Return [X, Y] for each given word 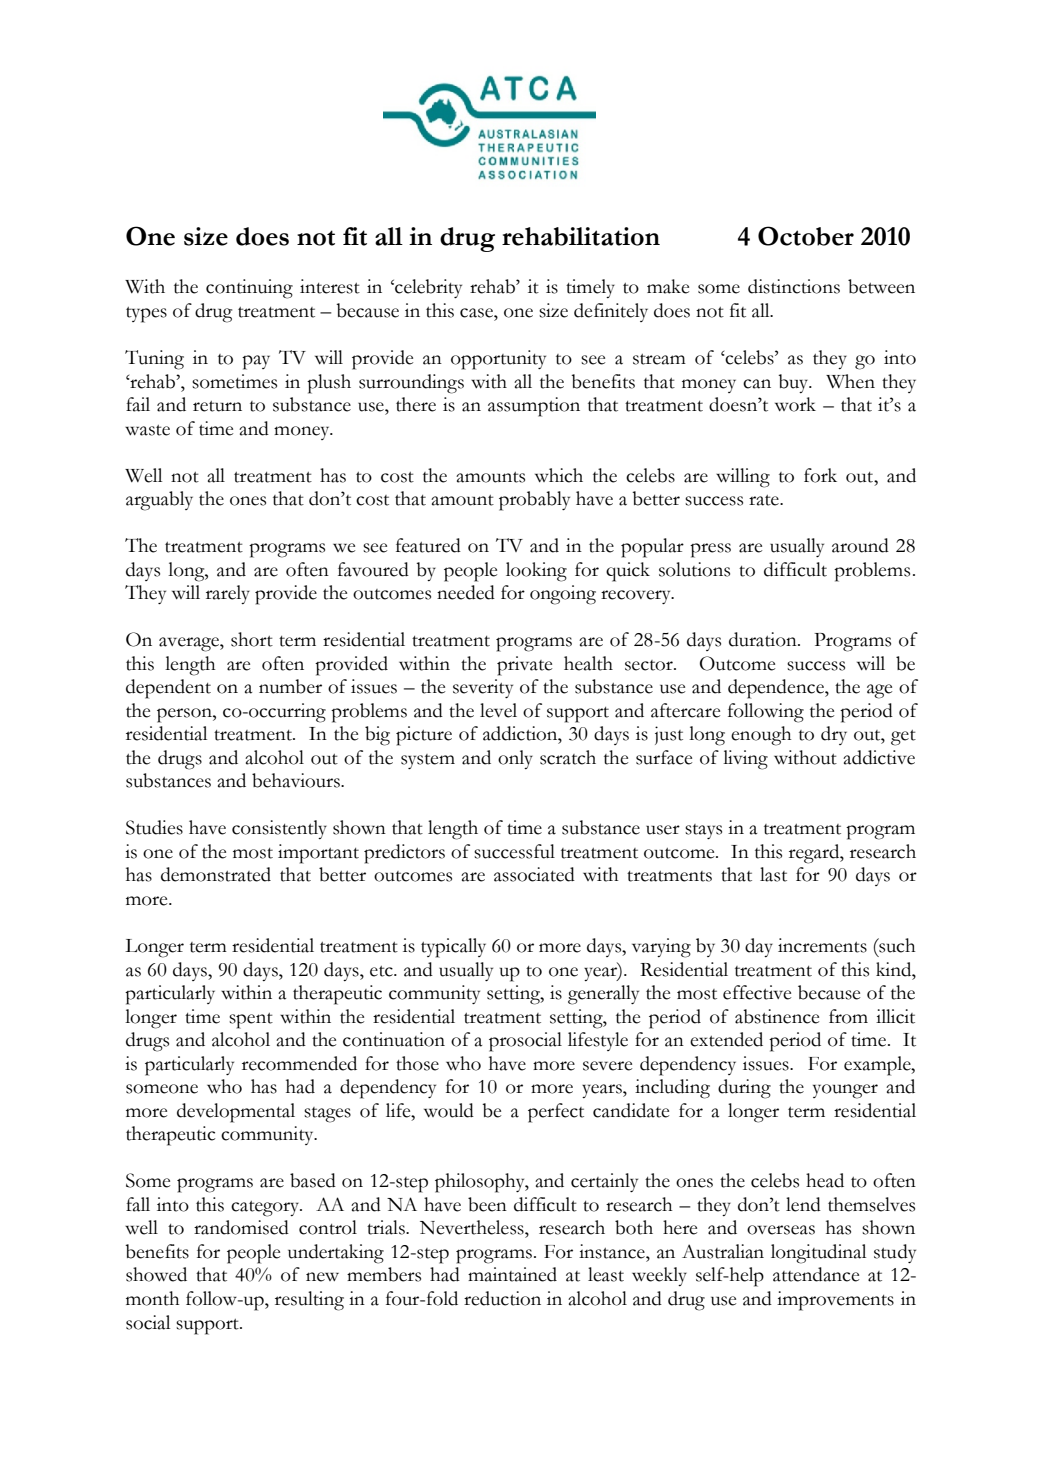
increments [822, 945]
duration [764, 639]
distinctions [794, 286]
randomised [241, 1227]
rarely [228, 594]
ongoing [563, 595]
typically [453, 948]
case [477, 313]
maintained [512, 1274]
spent [251, 1021]
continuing [249, 289]
